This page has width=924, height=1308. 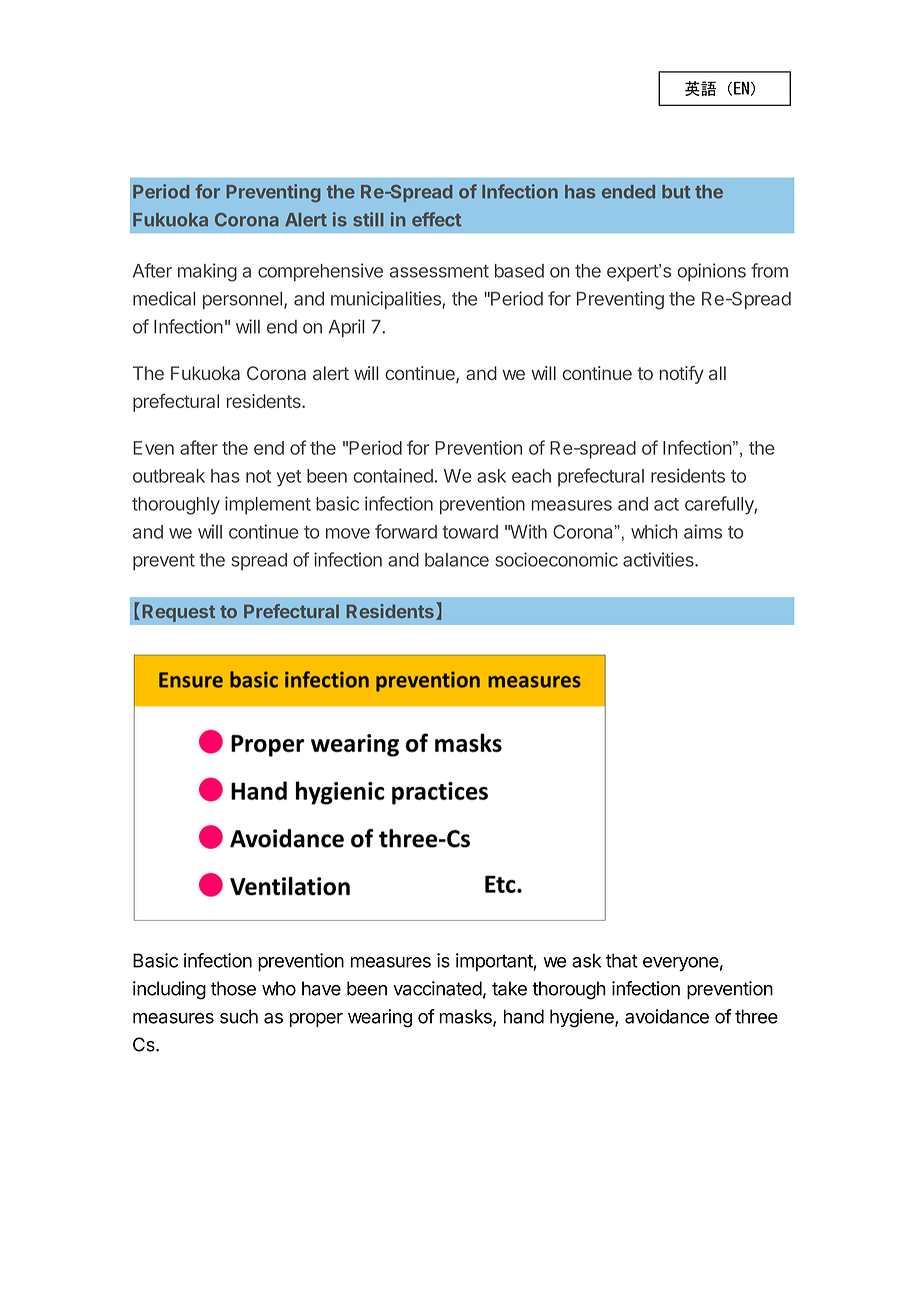 What do you see at coordinates (289, 478) in the page?
I see `yet` at bounding box center [289, 478].
